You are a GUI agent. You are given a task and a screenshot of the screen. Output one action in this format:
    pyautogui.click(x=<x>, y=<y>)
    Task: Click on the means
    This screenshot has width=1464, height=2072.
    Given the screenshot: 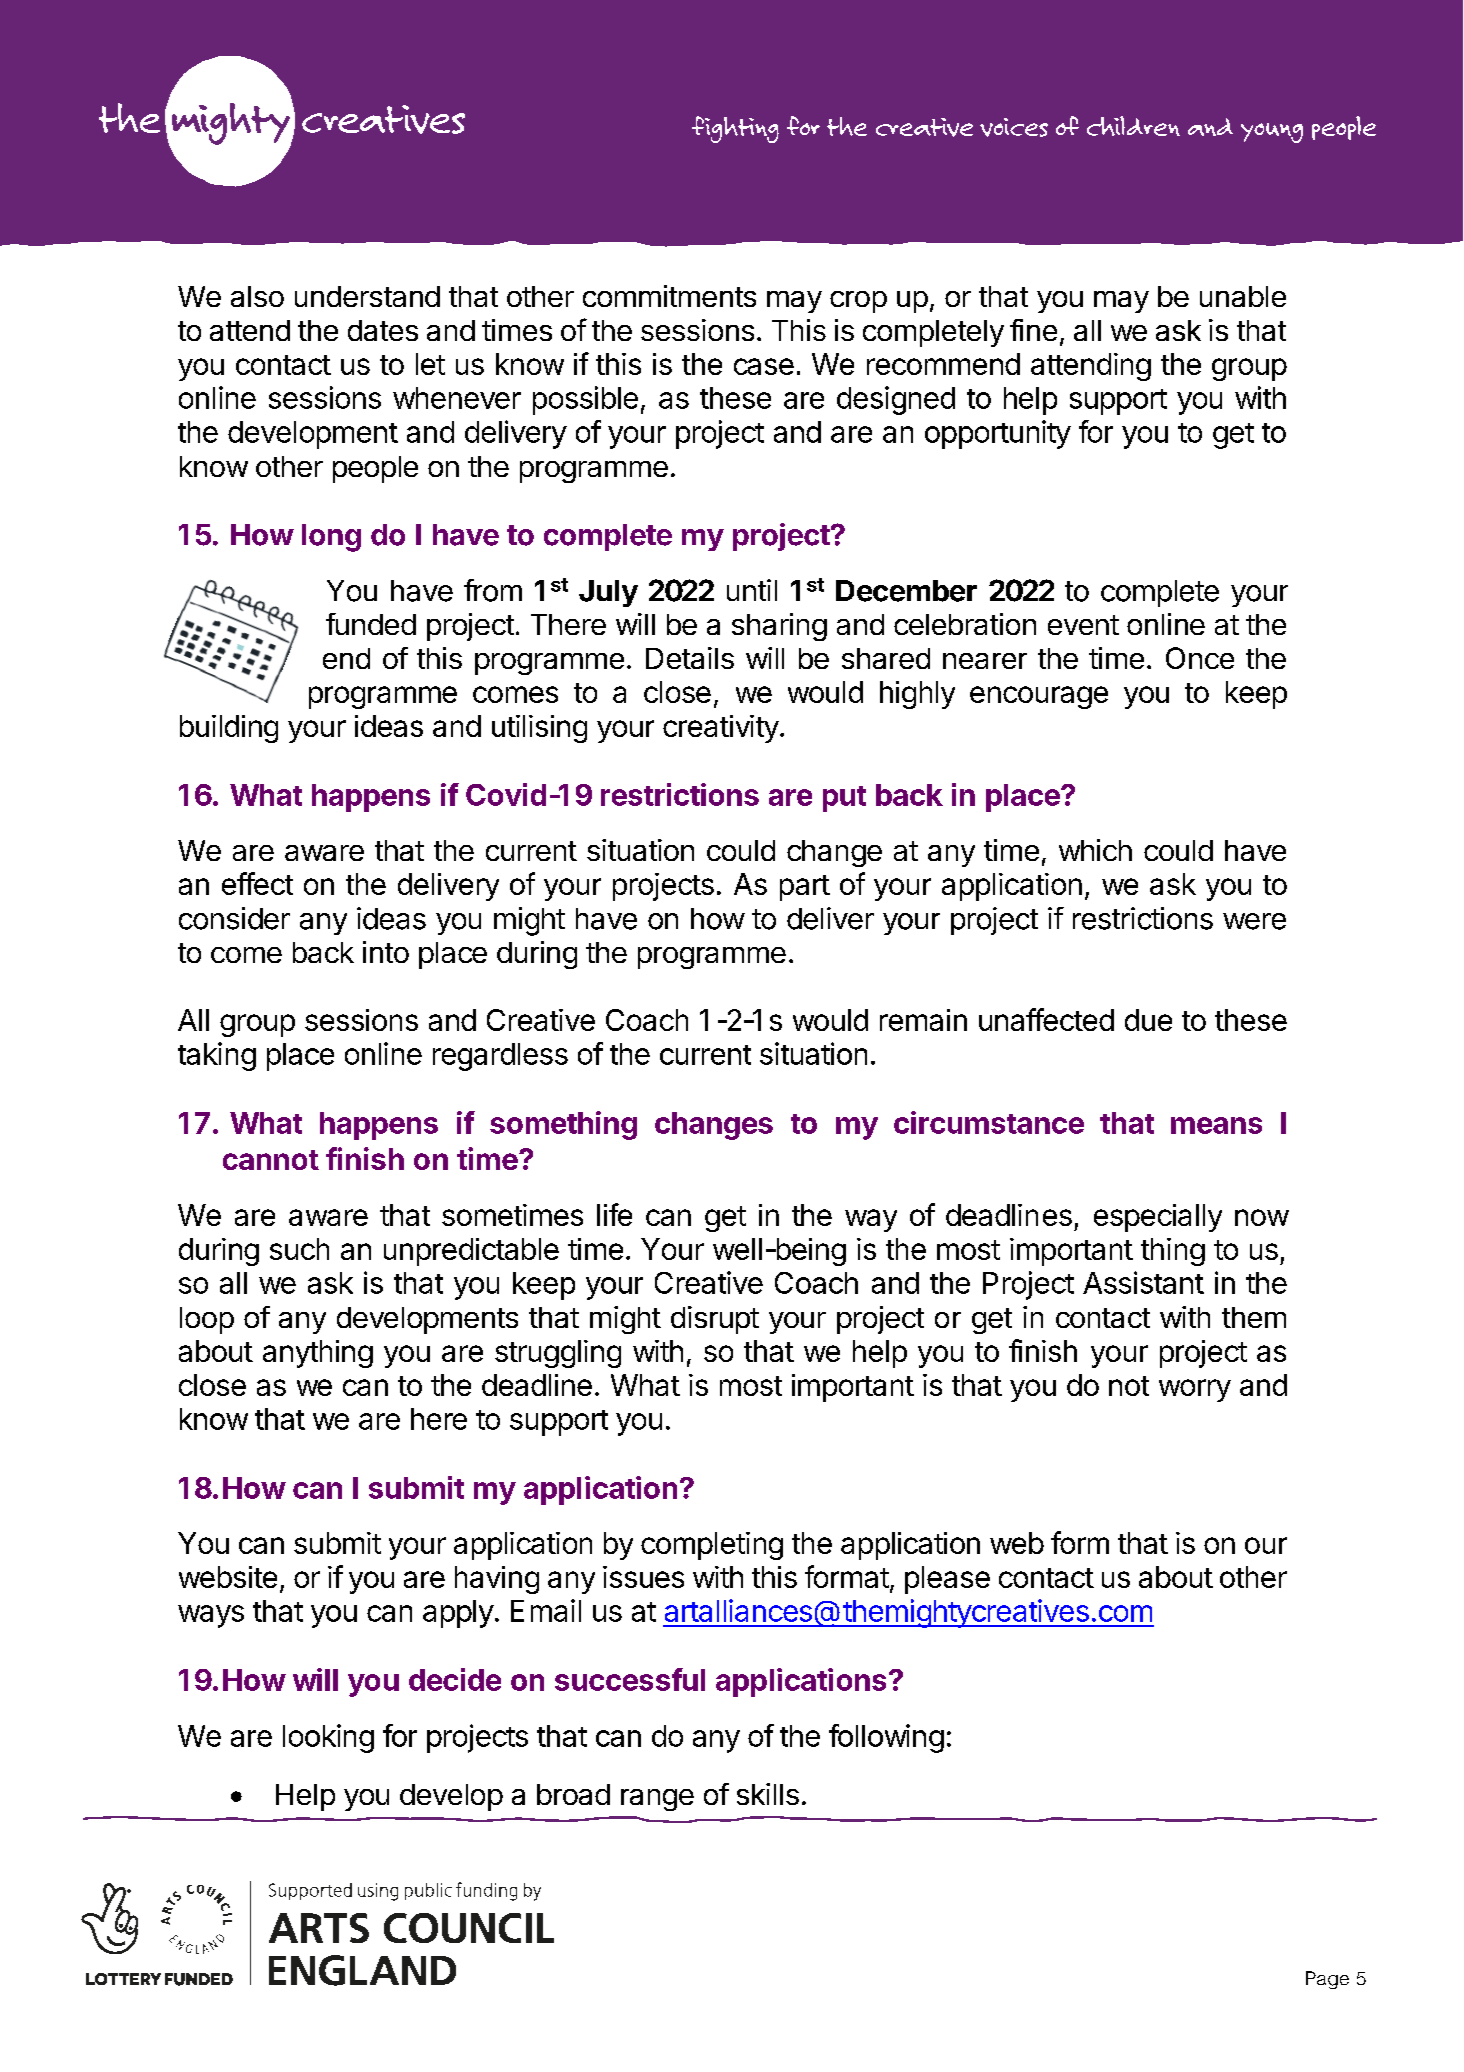 What is the action you would take?
    pyautogui.click(x=1216, y=1125)
